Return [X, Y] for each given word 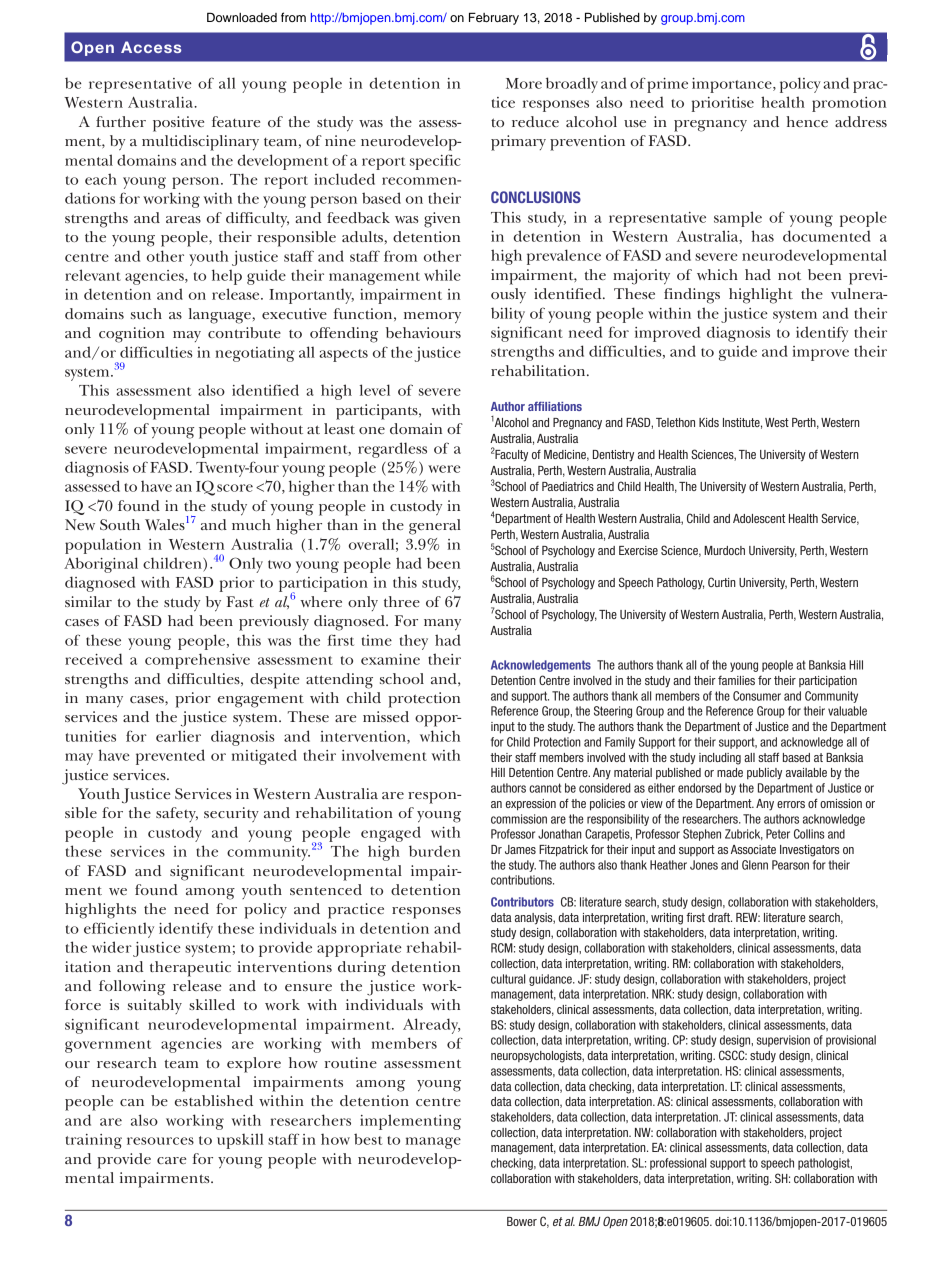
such [146, 313]
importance [733, 85]
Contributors [522, 902]
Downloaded [242, 17]
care [171, 1160]
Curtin [722, 582]
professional [678, 1164]
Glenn [755, 865]
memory [432, 318]
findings [692, 296]
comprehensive [197, 661]
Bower [522, 1221]
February [494, 18]
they [413, 642]
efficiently [119, 930]
